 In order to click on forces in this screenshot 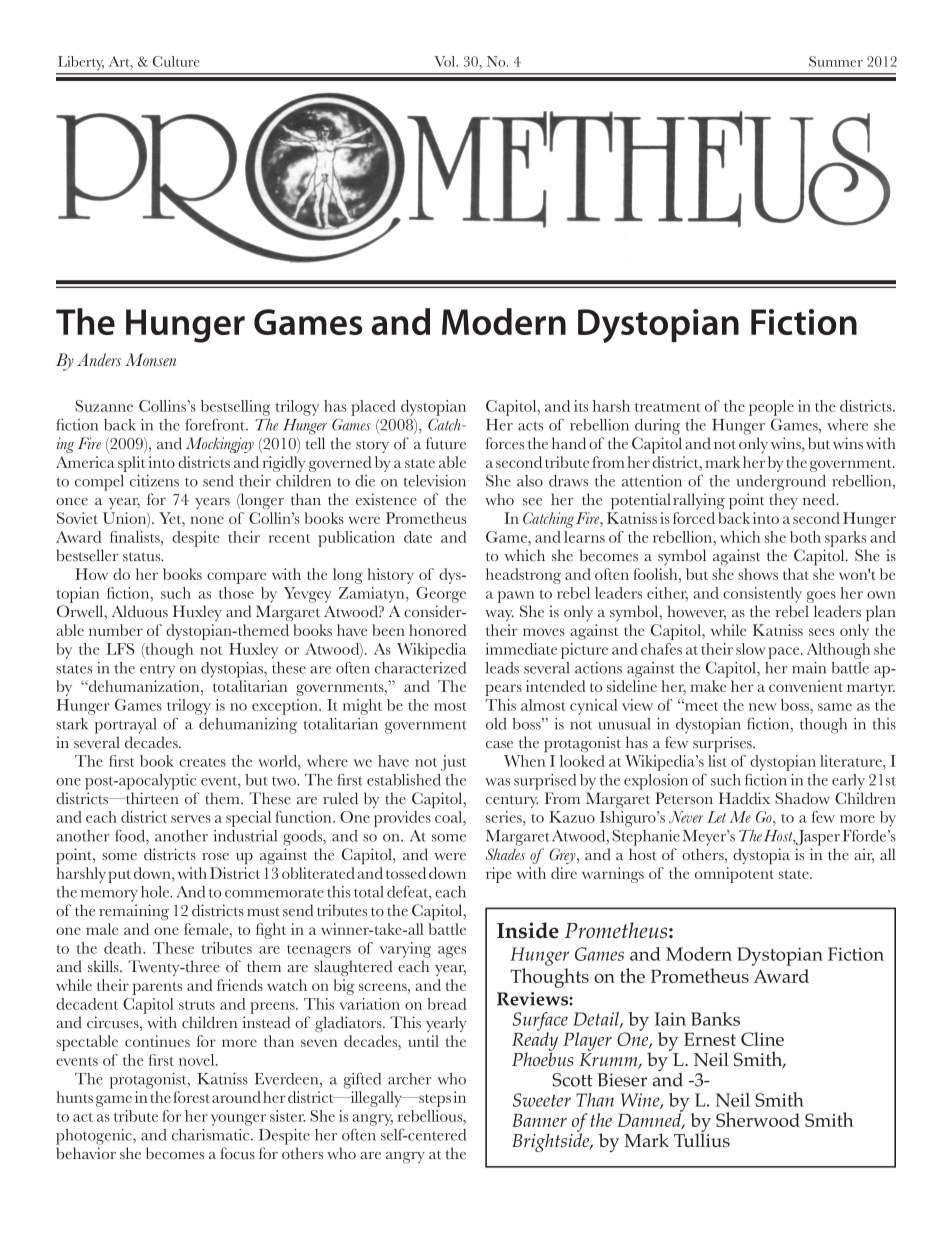, I will do `click(505, 443)`.
